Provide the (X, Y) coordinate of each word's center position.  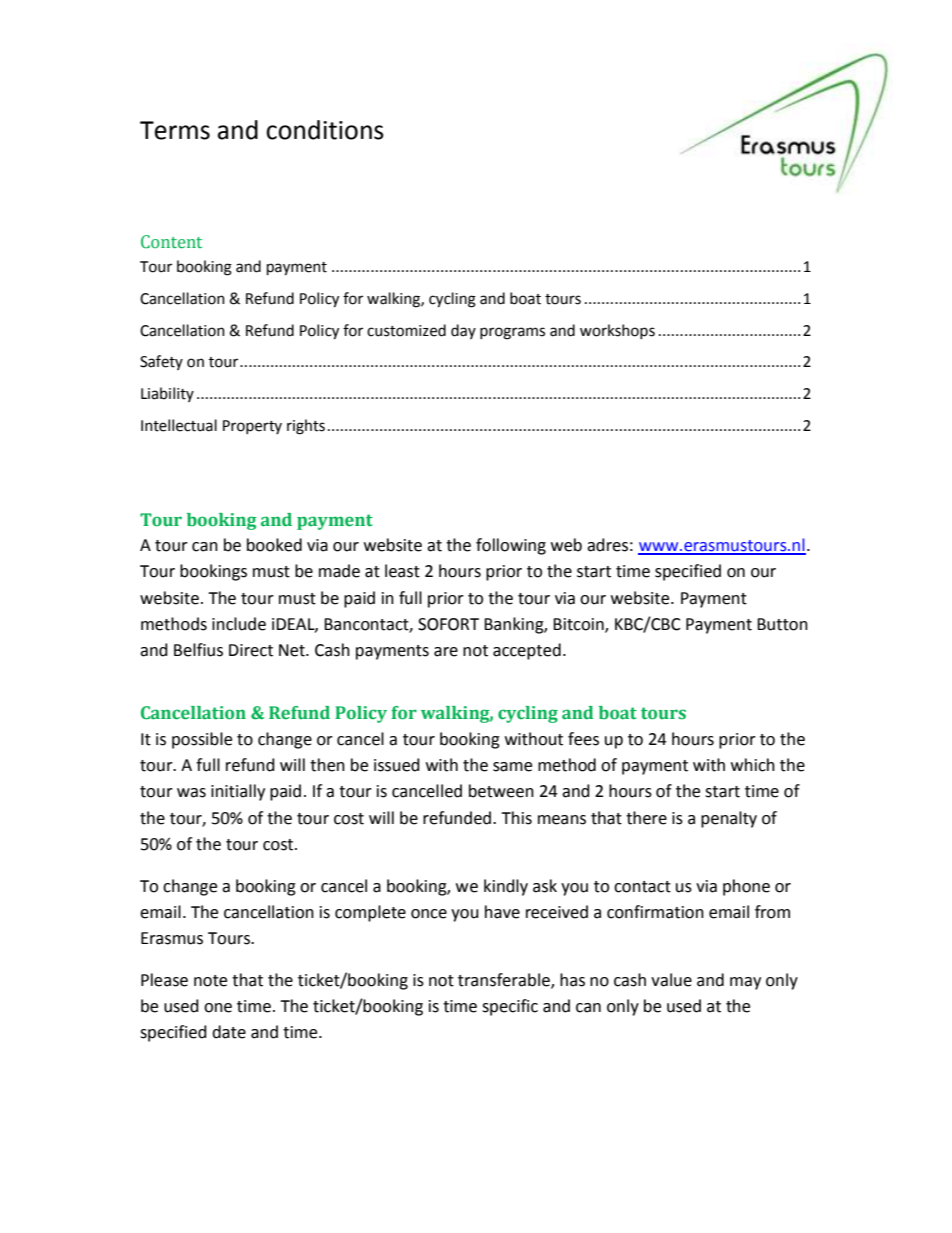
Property (252, 427)
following (511, 546)
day (463, 331)
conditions (325, 130)
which (753, 765)
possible (202, 740)
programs (512, 333)
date (229, 1032)
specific (510, 1007)
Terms (175, 130)
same (512, 767)
